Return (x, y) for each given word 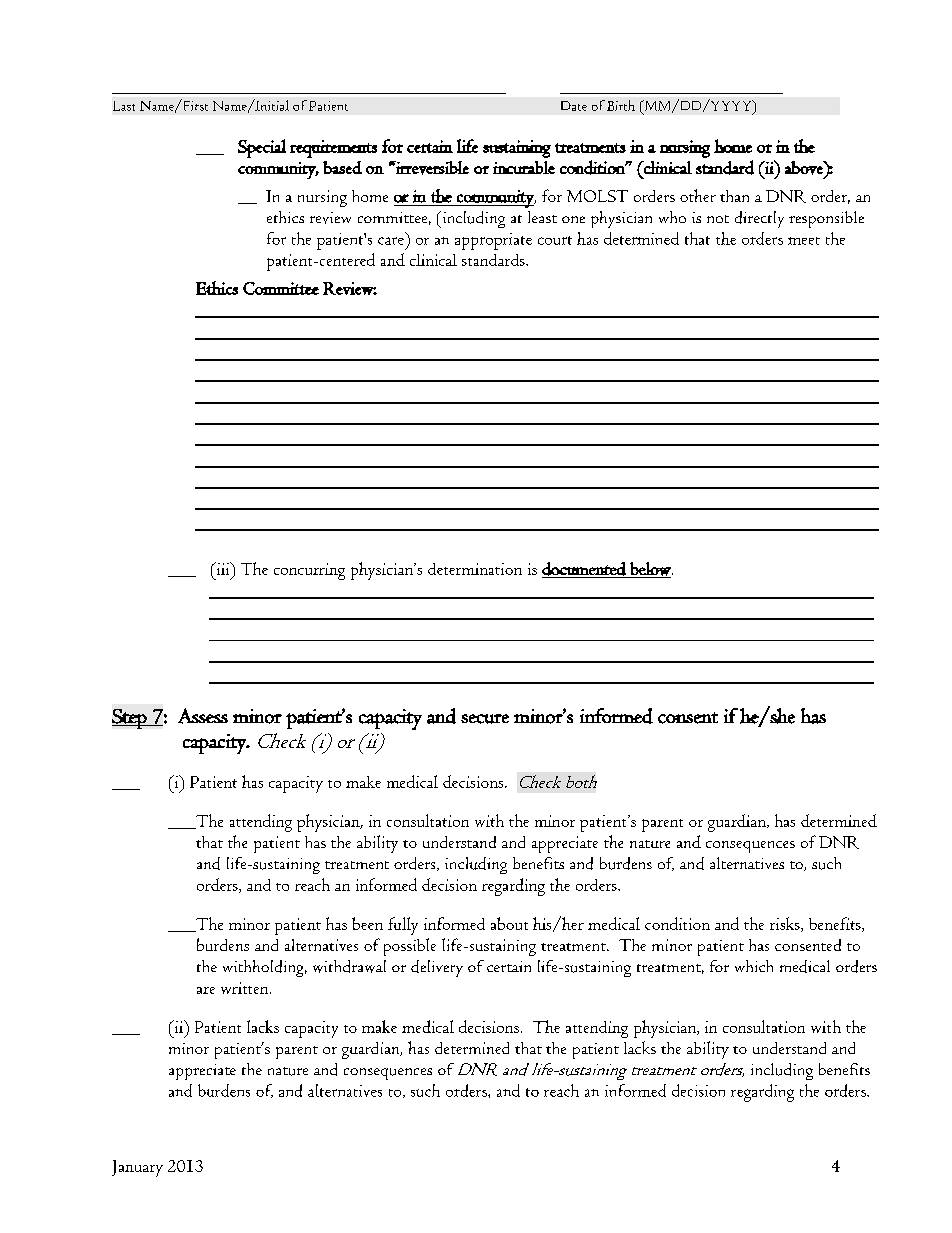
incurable (524, 167)
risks (786, 924)
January (137, 1168)
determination (475, 569)
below (650, 570)
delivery (437, 968)
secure (485, 719)
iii (223, 568)
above (805, 168)
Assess (203, 716)
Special (262, 148)
